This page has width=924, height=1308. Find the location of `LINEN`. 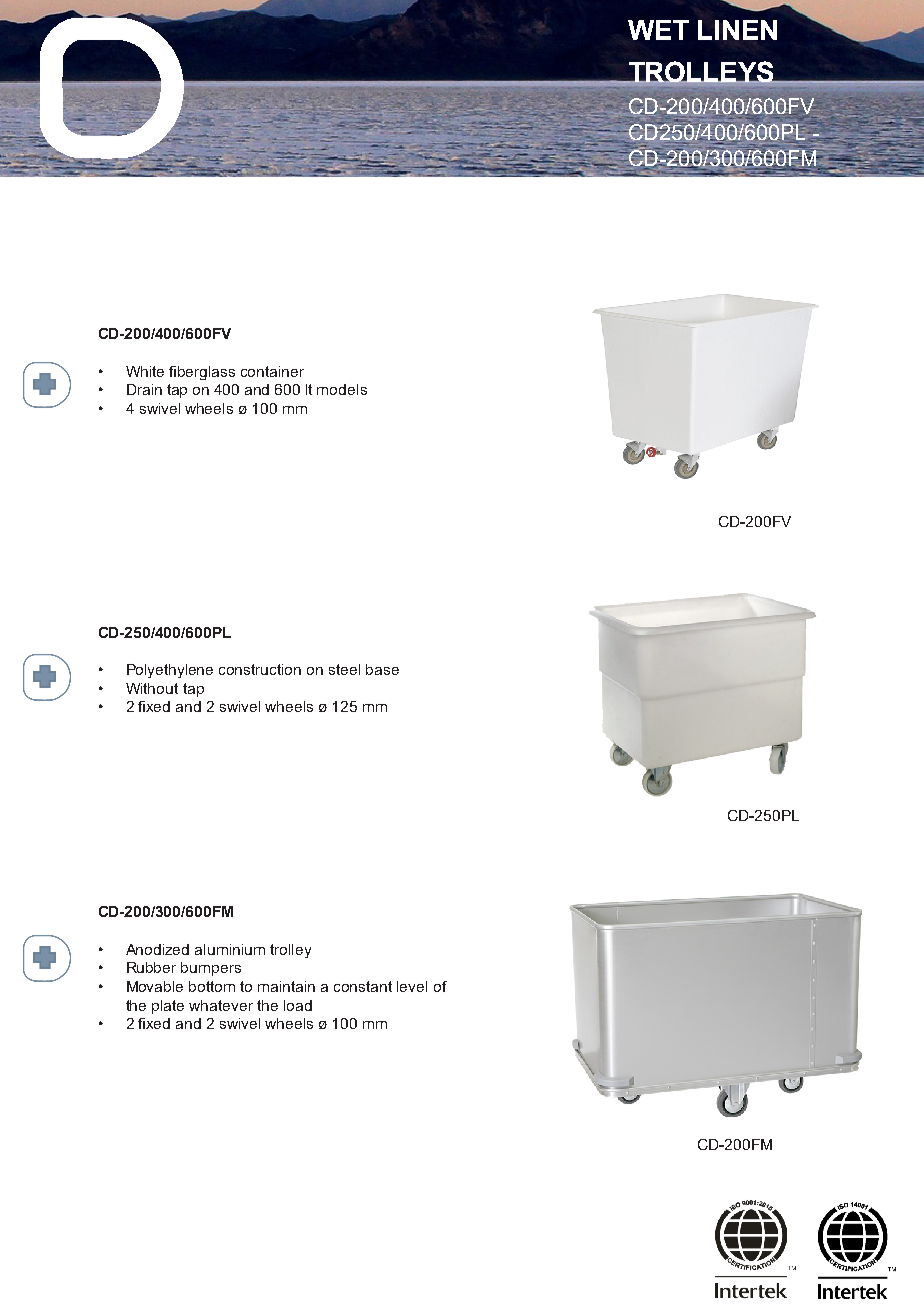

LINEN is located at coordinates (737, 30).
